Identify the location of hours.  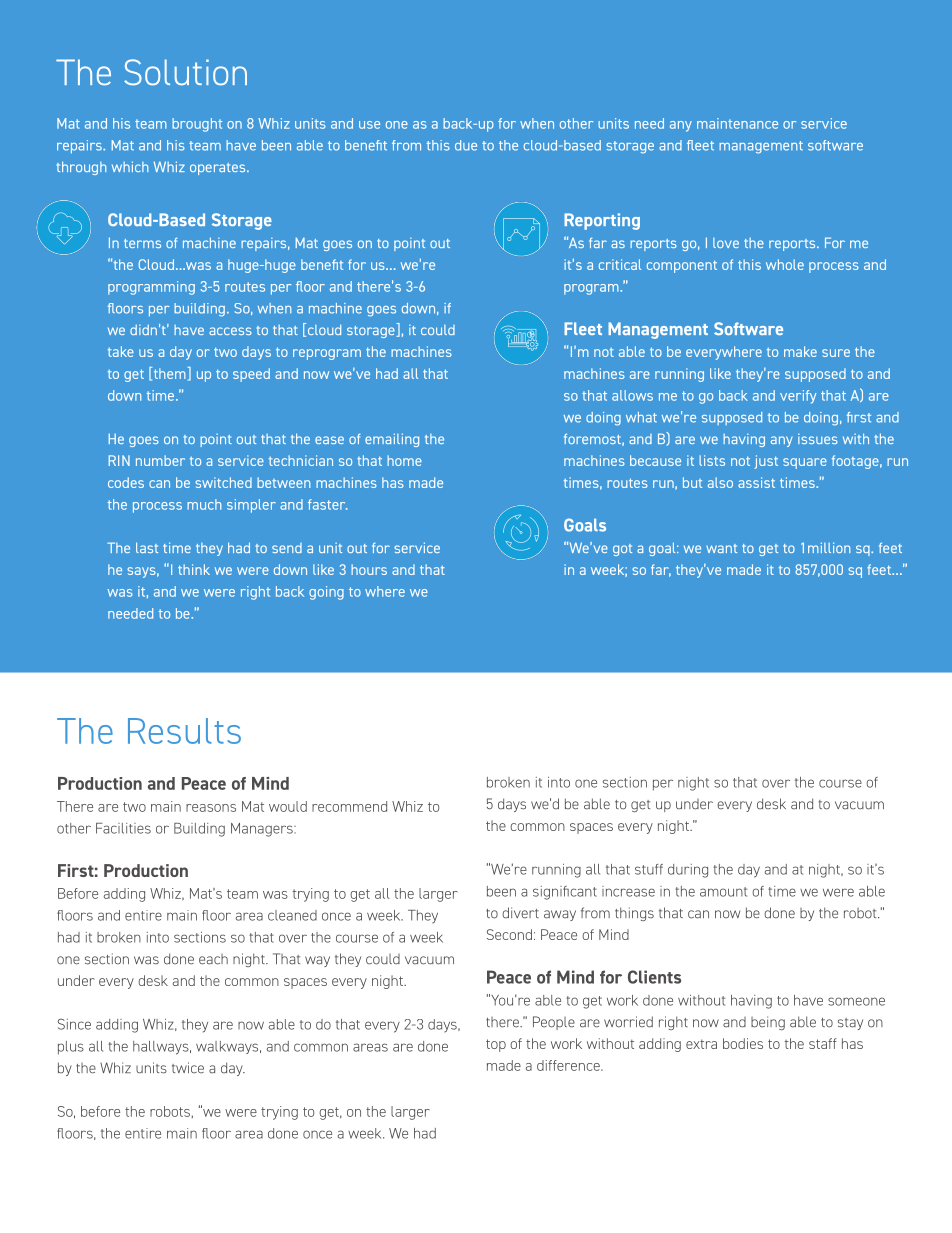
(369, 569).
